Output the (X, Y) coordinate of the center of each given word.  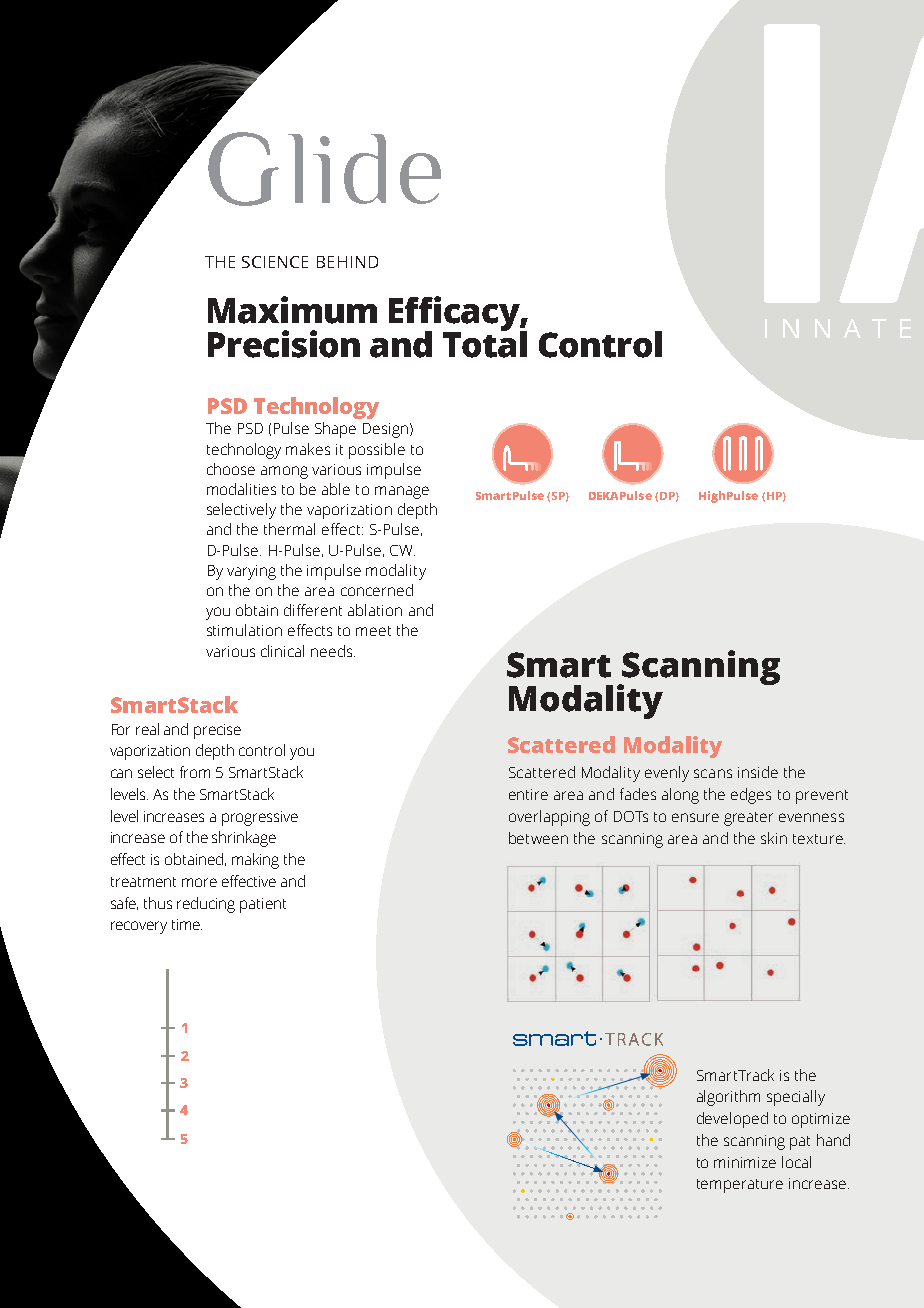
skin (774, 838)
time (187, 924)
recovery (139, 927)
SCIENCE (275, 262)
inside (758, 772)
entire (528, 794)
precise (217, 731)
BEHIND (347, 262)
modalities (241, 489)
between (538, 838)
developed (732, 1120)
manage (402, 492)
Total (485, 343)
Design (387, 430)
